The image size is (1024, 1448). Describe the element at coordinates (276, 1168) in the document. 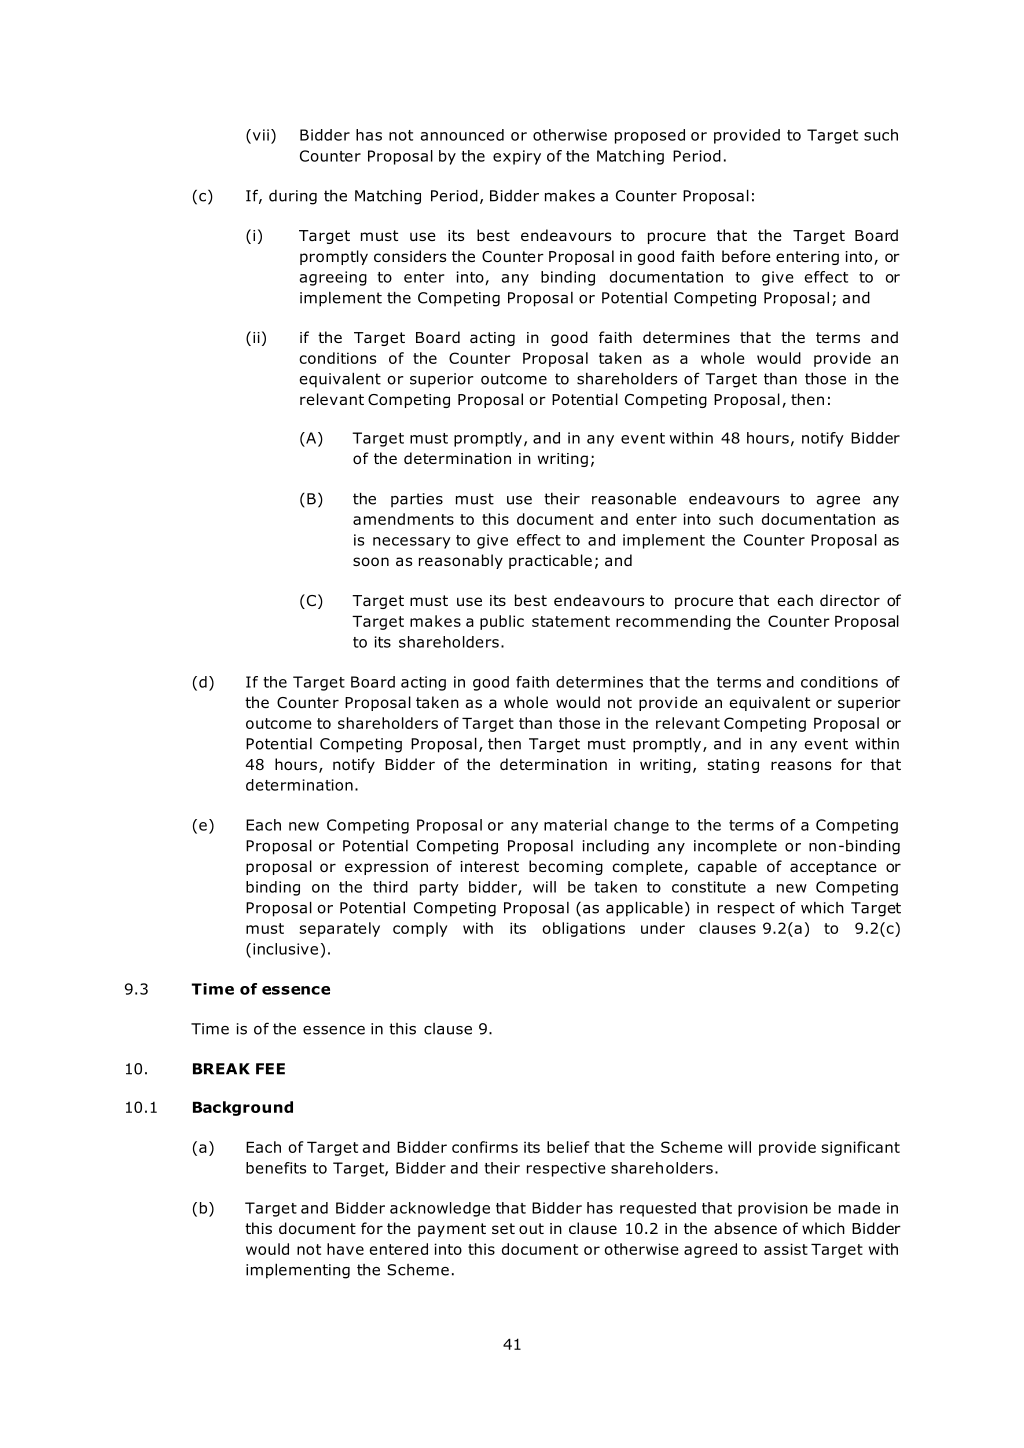

I see `benefits` at that location.
